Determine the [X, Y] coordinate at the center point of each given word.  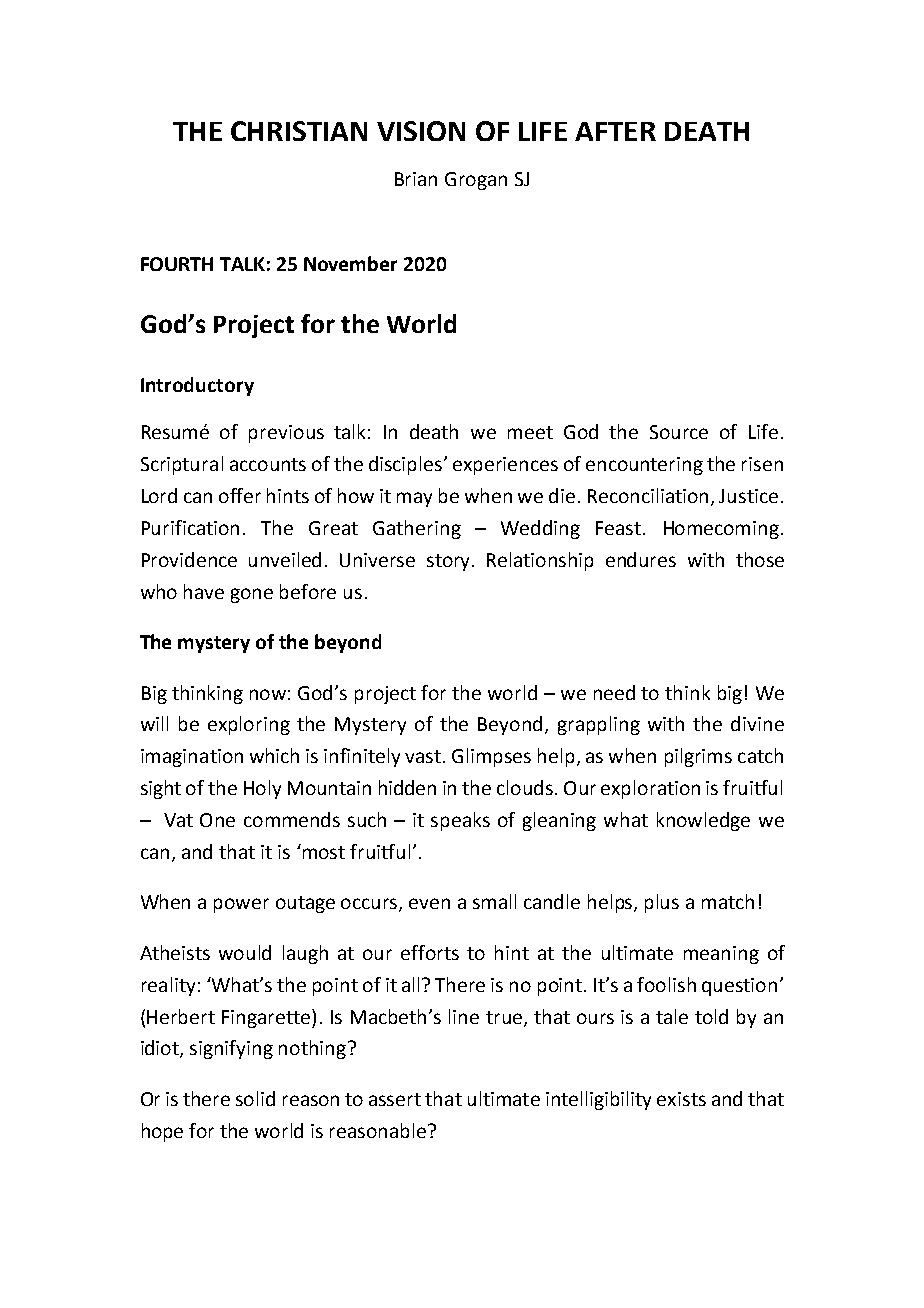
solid [255, 1098]
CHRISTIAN [299, 131]
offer [240, 495]
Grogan [476, 181]
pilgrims [698, 757]
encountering [644, 466]
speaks [460, 821]
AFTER [615, 131]
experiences [505, 466]
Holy [262, 789]
